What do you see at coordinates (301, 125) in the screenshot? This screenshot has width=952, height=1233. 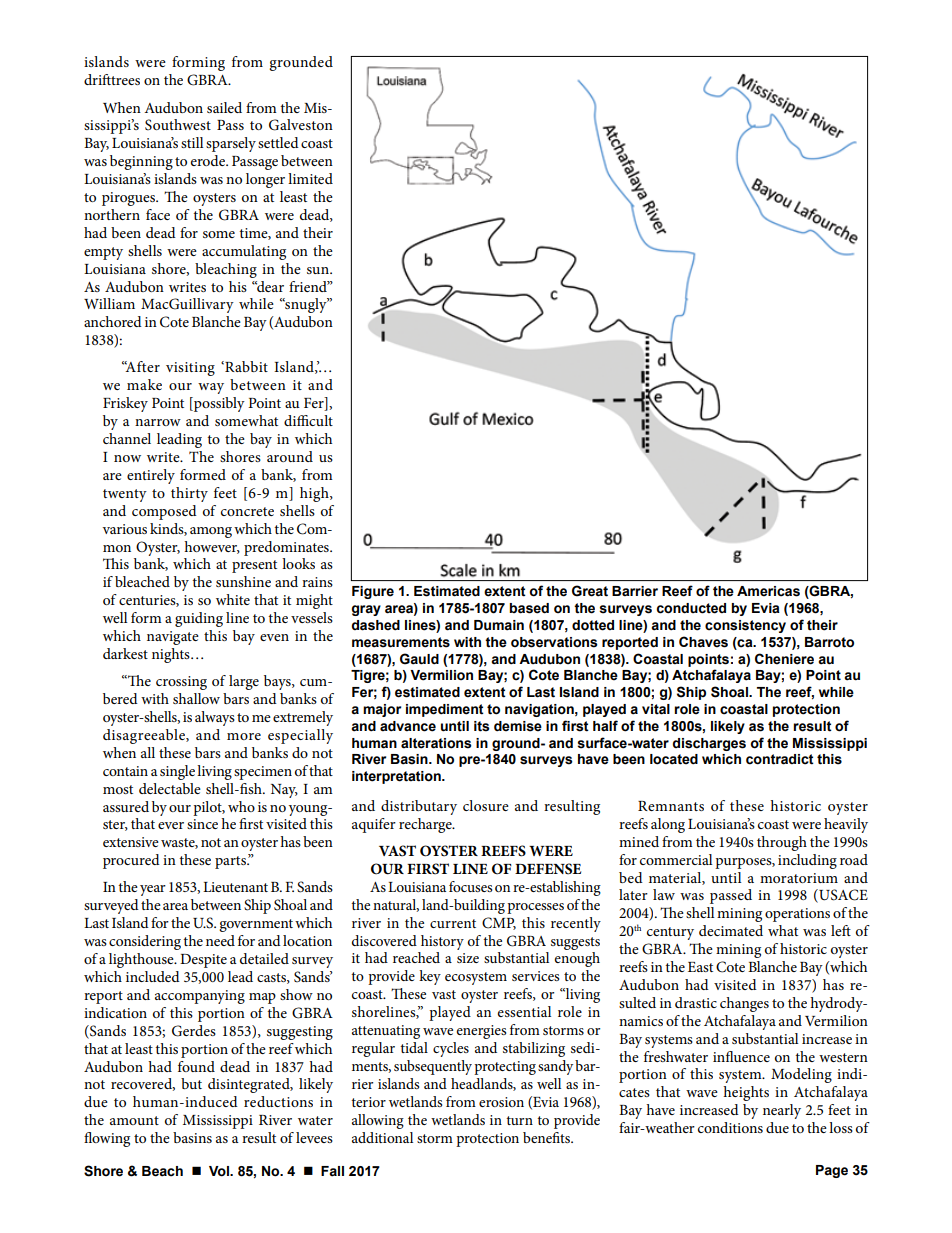 I see `Galveston` at bounding box center [301, 125].
